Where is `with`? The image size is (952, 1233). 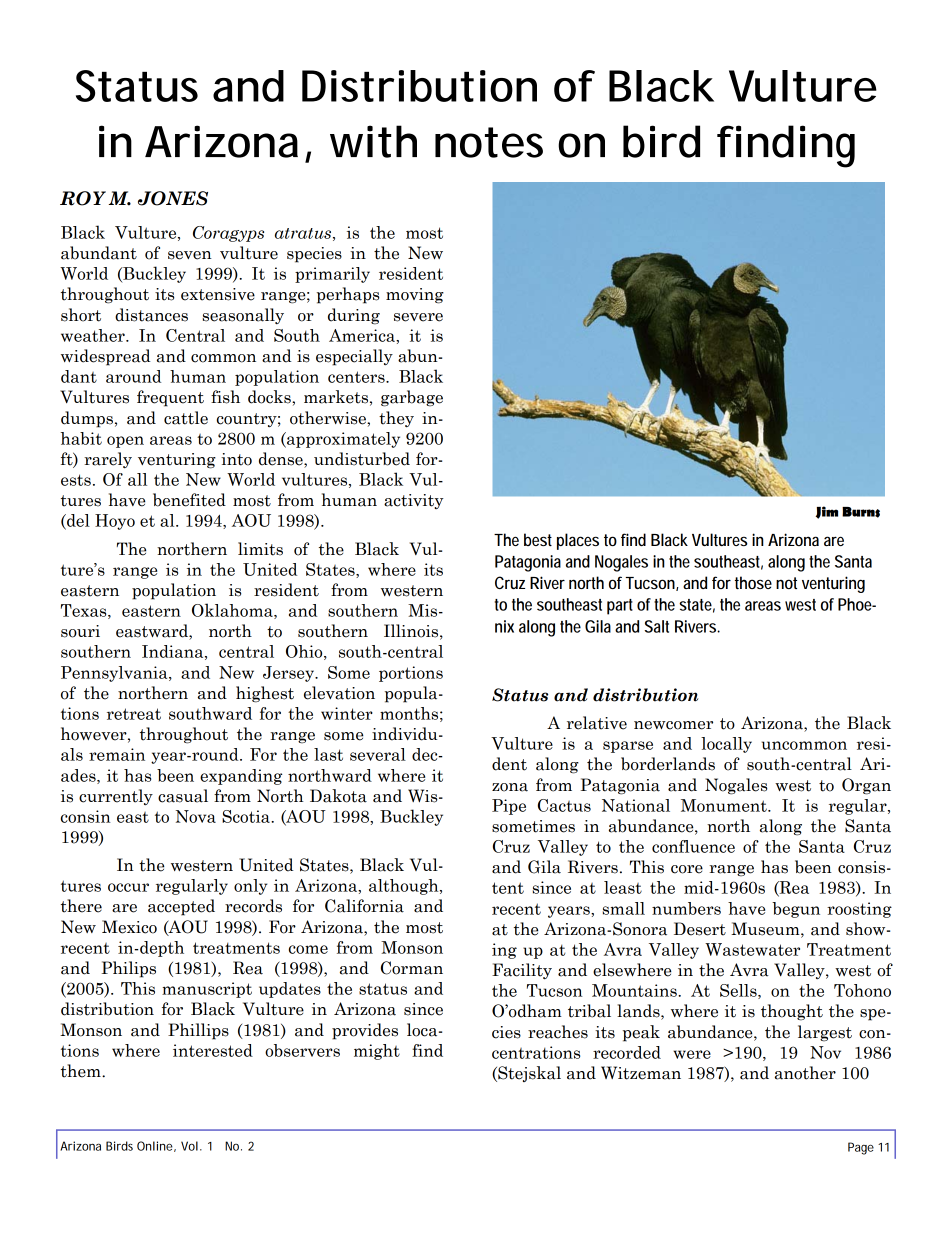
with is located at coordinates (373, 141).
